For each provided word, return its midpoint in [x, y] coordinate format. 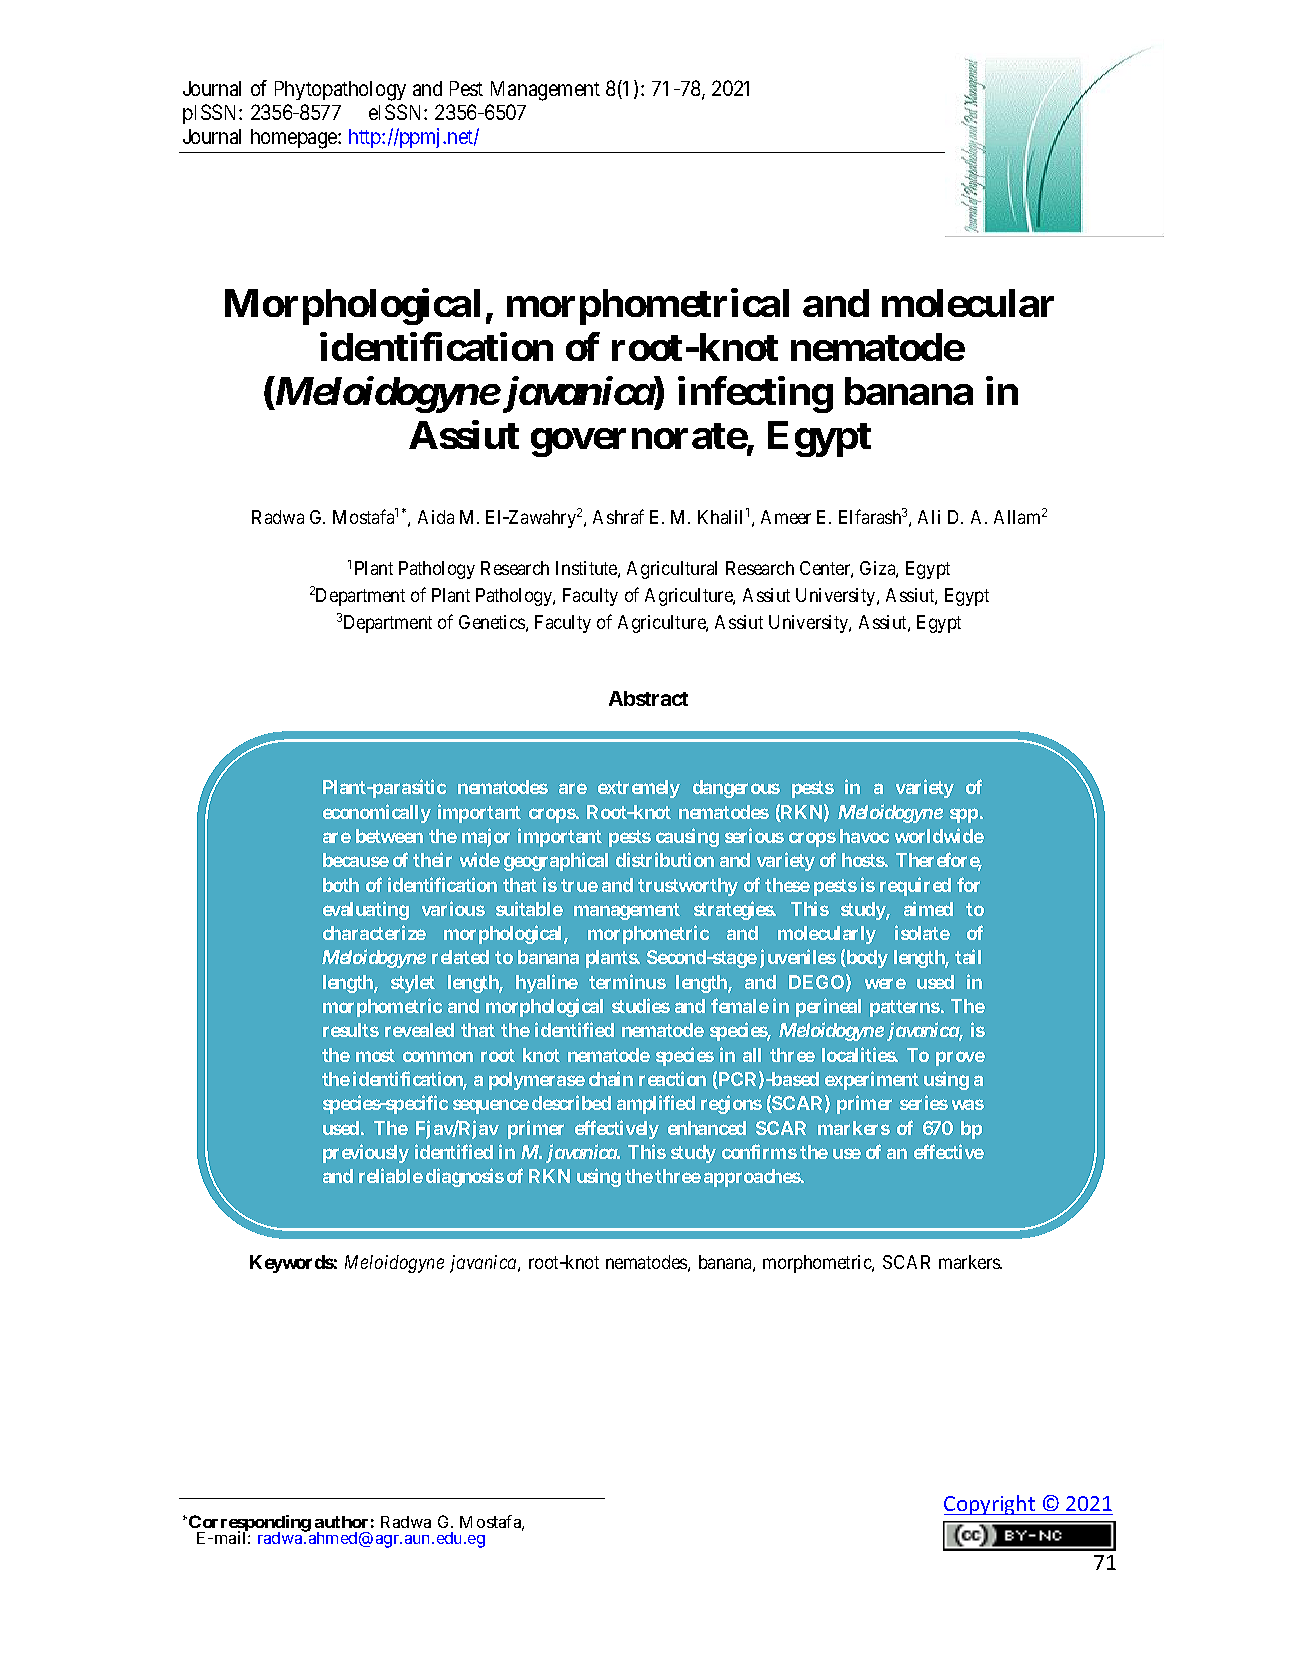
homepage [295, 139]
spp [964, 815]
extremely [639, 789]
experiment [872, 1080]
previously [366, 1153]
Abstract [648, 698]
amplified [656, 1104]
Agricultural [672, 570]
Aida [436, 517]
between [389, 836]
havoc [864, 836]
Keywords [292, 1264]
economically [377, 813]
